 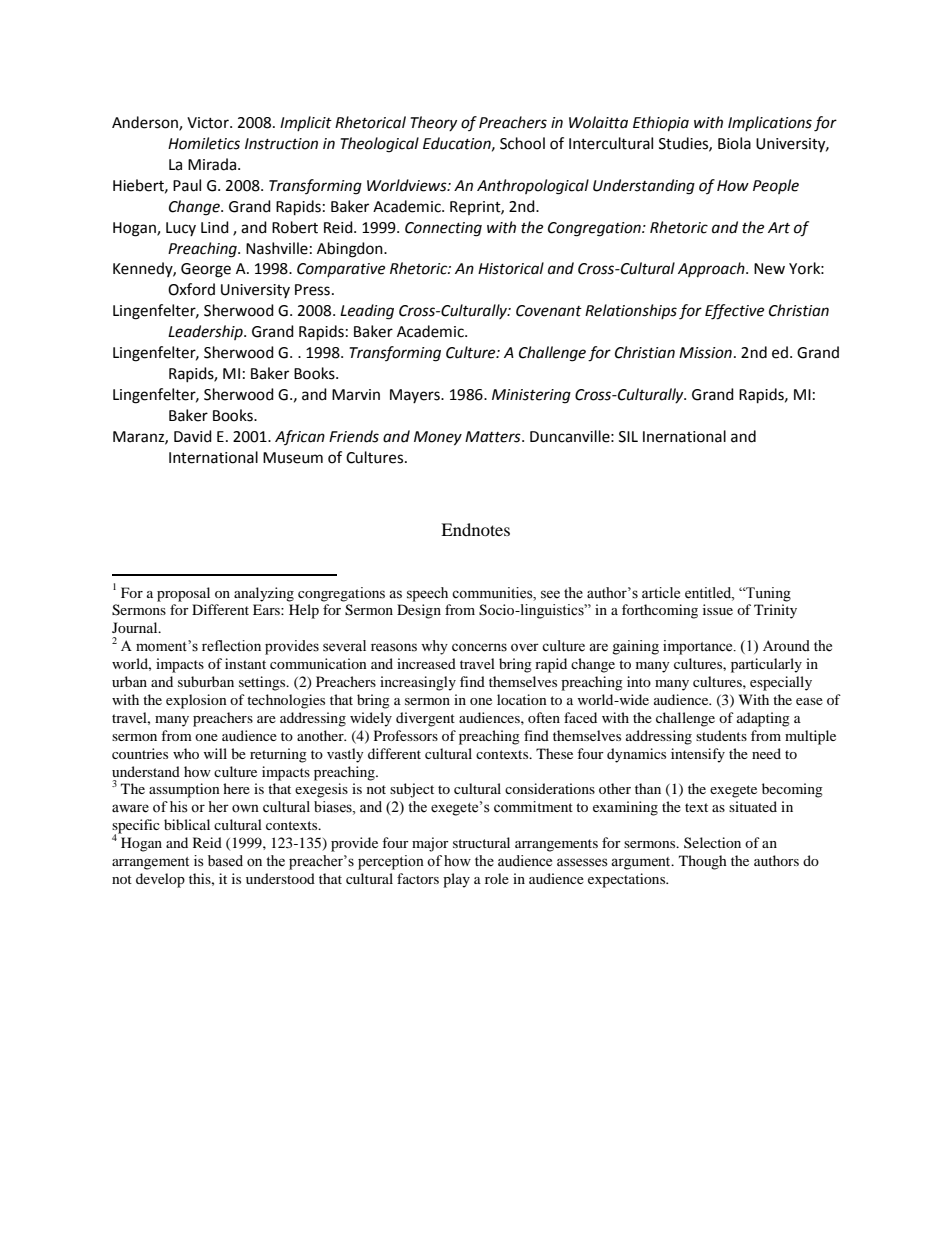 What do you see at coordinates (191, 289) in the image?
I see `Oxford` at bounding box center [191, 289].
